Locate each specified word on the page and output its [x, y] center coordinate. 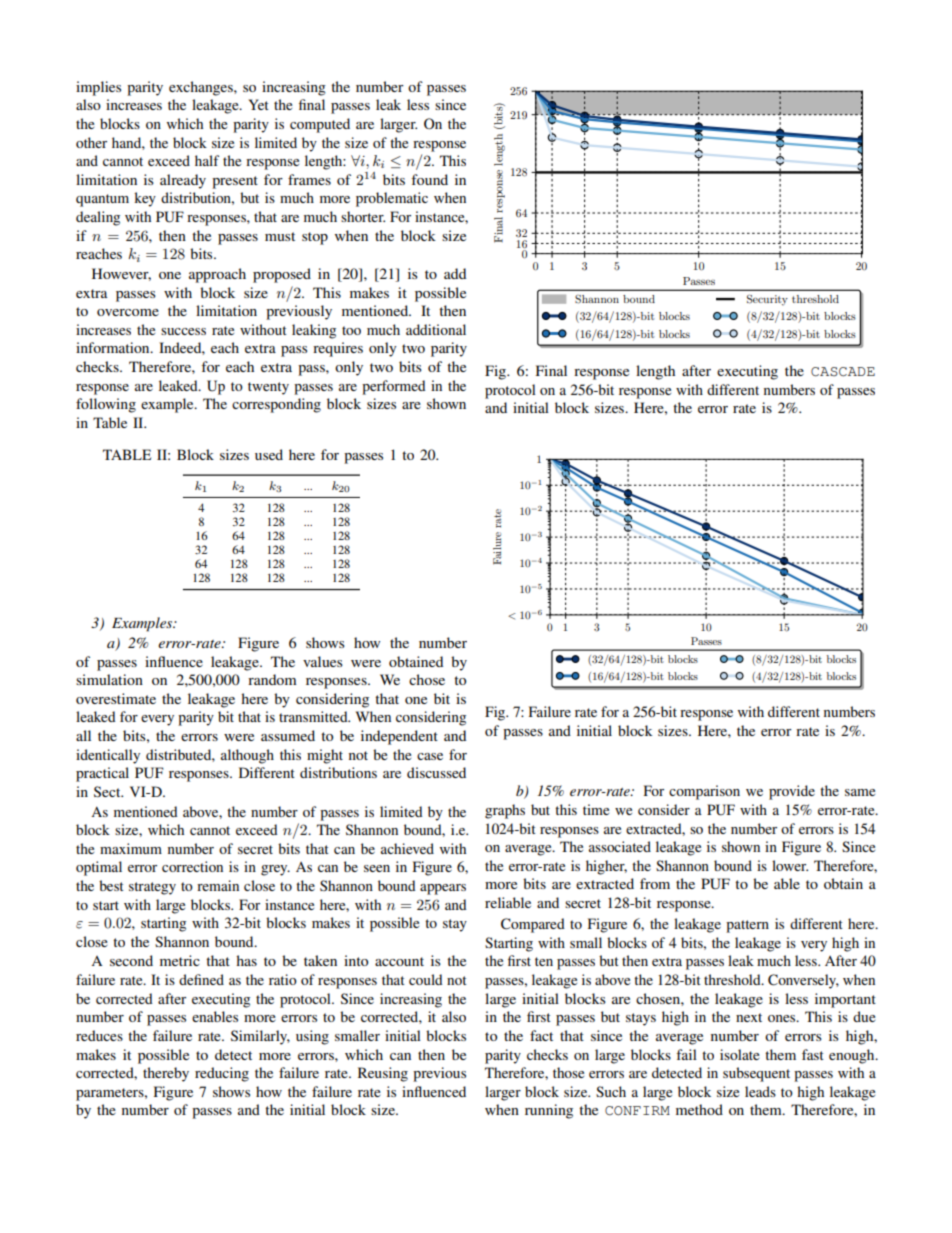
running [549, 1111]
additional [436, 329]
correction [192, 866]
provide [792, 792]
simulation [109, 679]
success [183, 331]
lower [790, 865]
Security [767, 300]
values [323, 661]
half [207, 160]
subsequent [756, 1074]
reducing [222, 1074]
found [429, 179]
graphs [505, 811]
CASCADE [843, 372]
